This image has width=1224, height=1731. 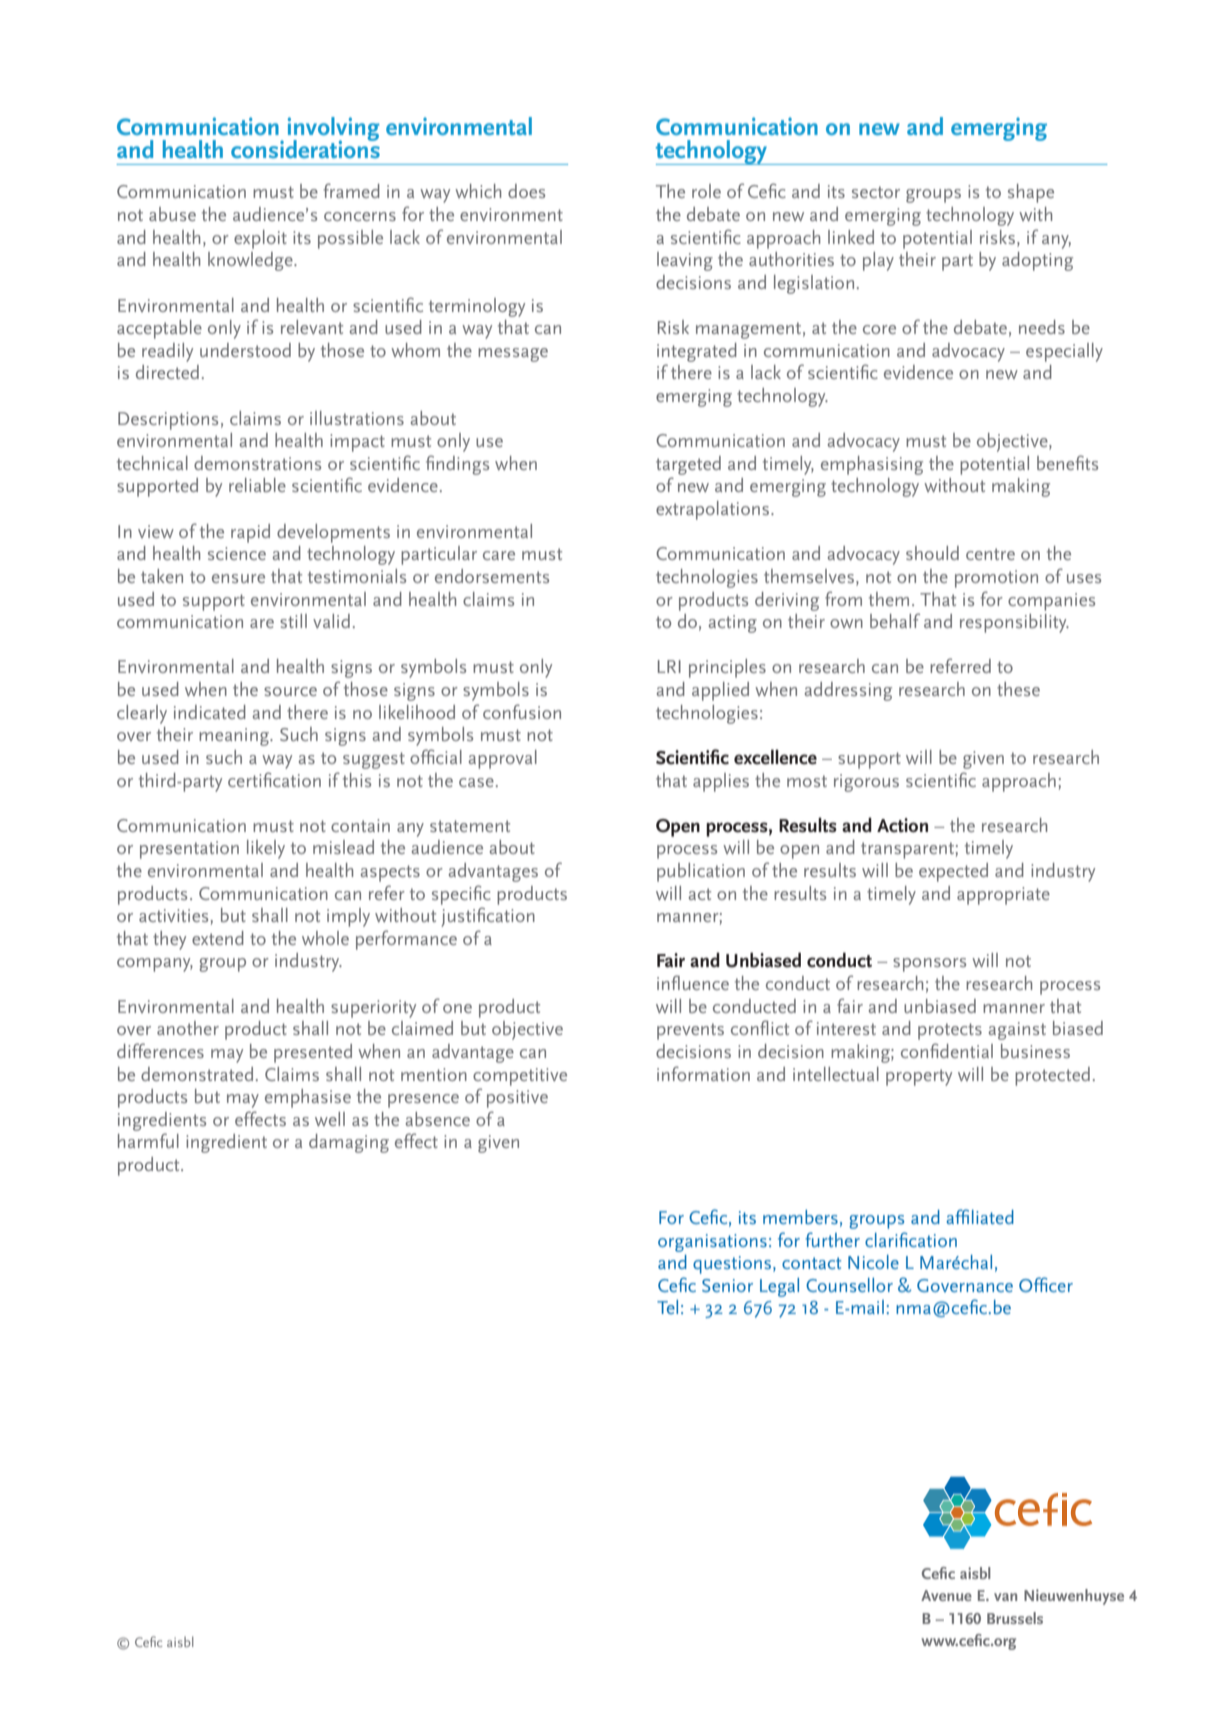 I want to click on LRI, so click(x=669, y=666).
